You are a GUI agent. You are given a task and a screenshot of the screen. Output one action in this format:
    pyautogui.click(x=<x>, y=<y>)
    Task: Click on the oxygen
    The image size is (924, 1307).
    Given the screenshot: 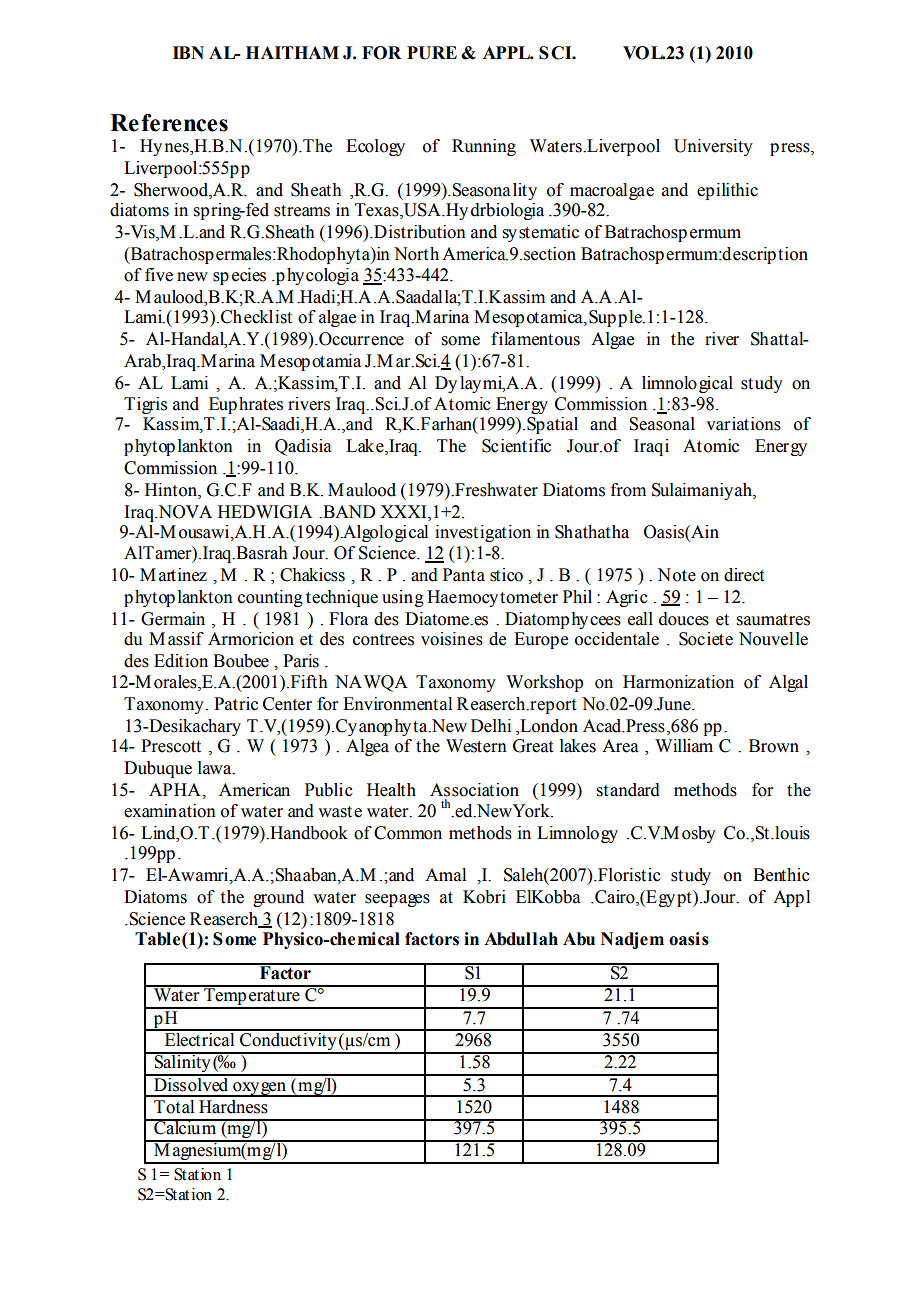 What is the action you would take?
    pyautogui.click(x=260, y=1089)
